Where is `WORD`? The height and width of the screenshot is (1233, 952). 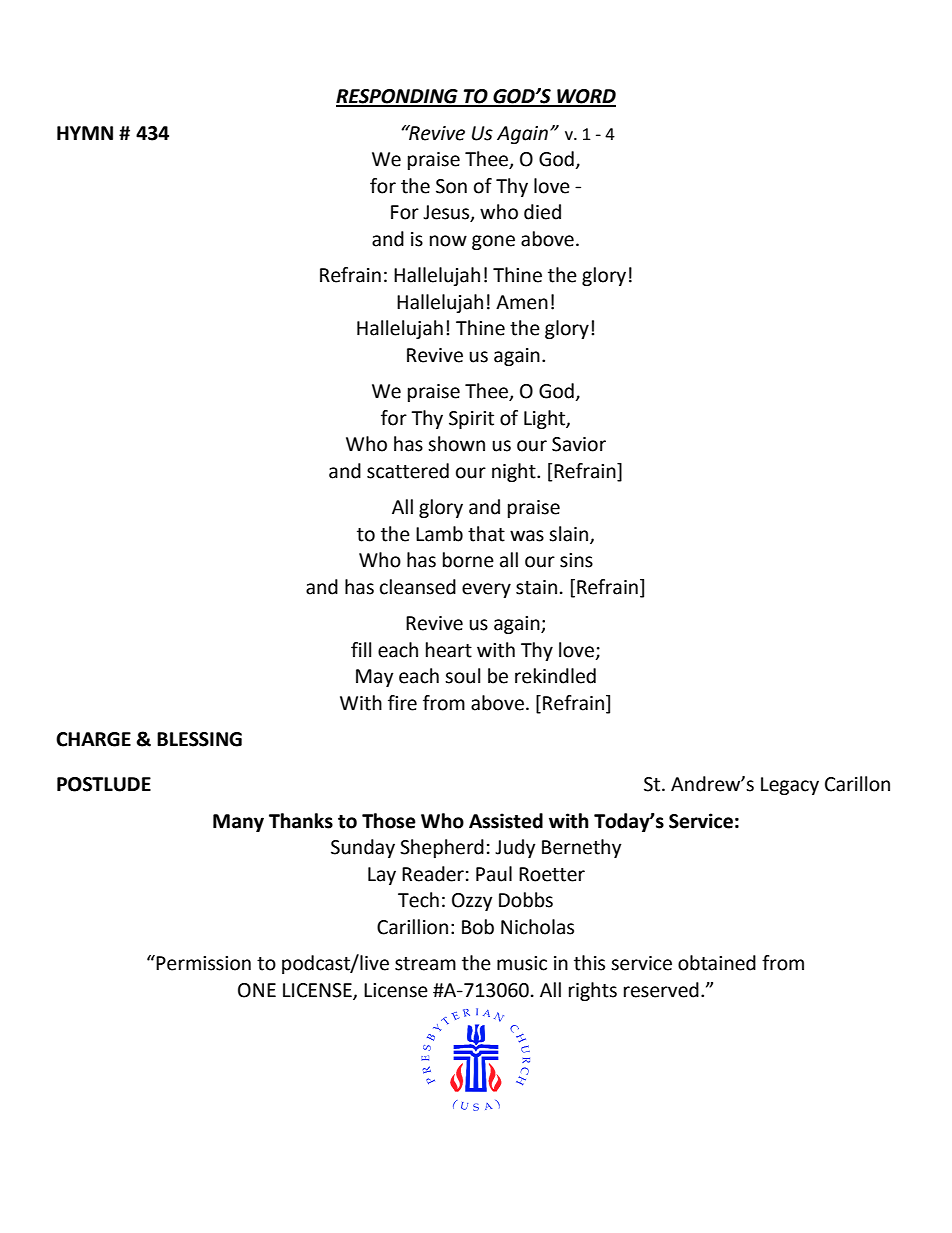
WORD is located at coordinates (585, 97).
